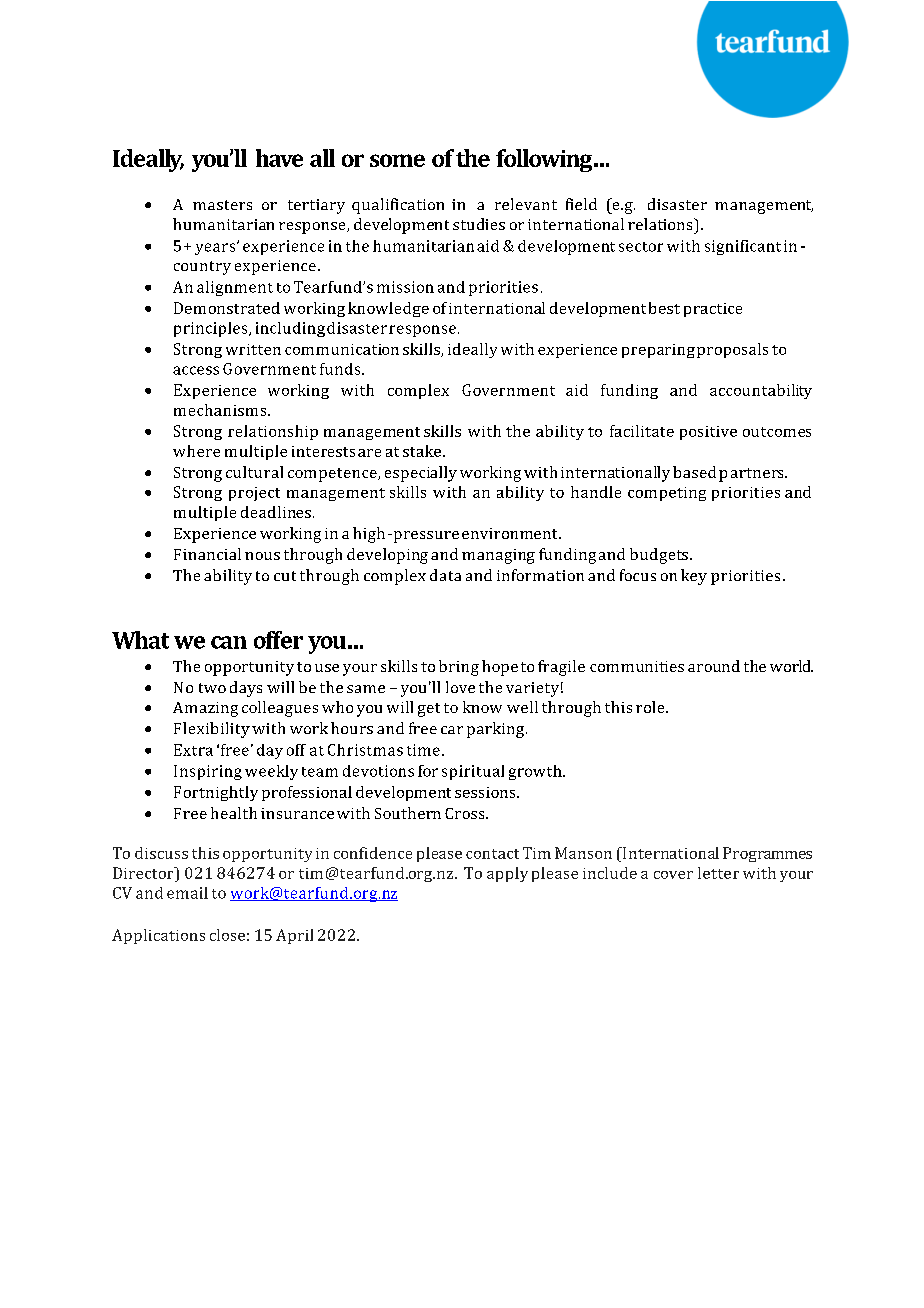 The width and height of the image is (924, 1308). I want to click on mechanisms, so click(221, 410).
